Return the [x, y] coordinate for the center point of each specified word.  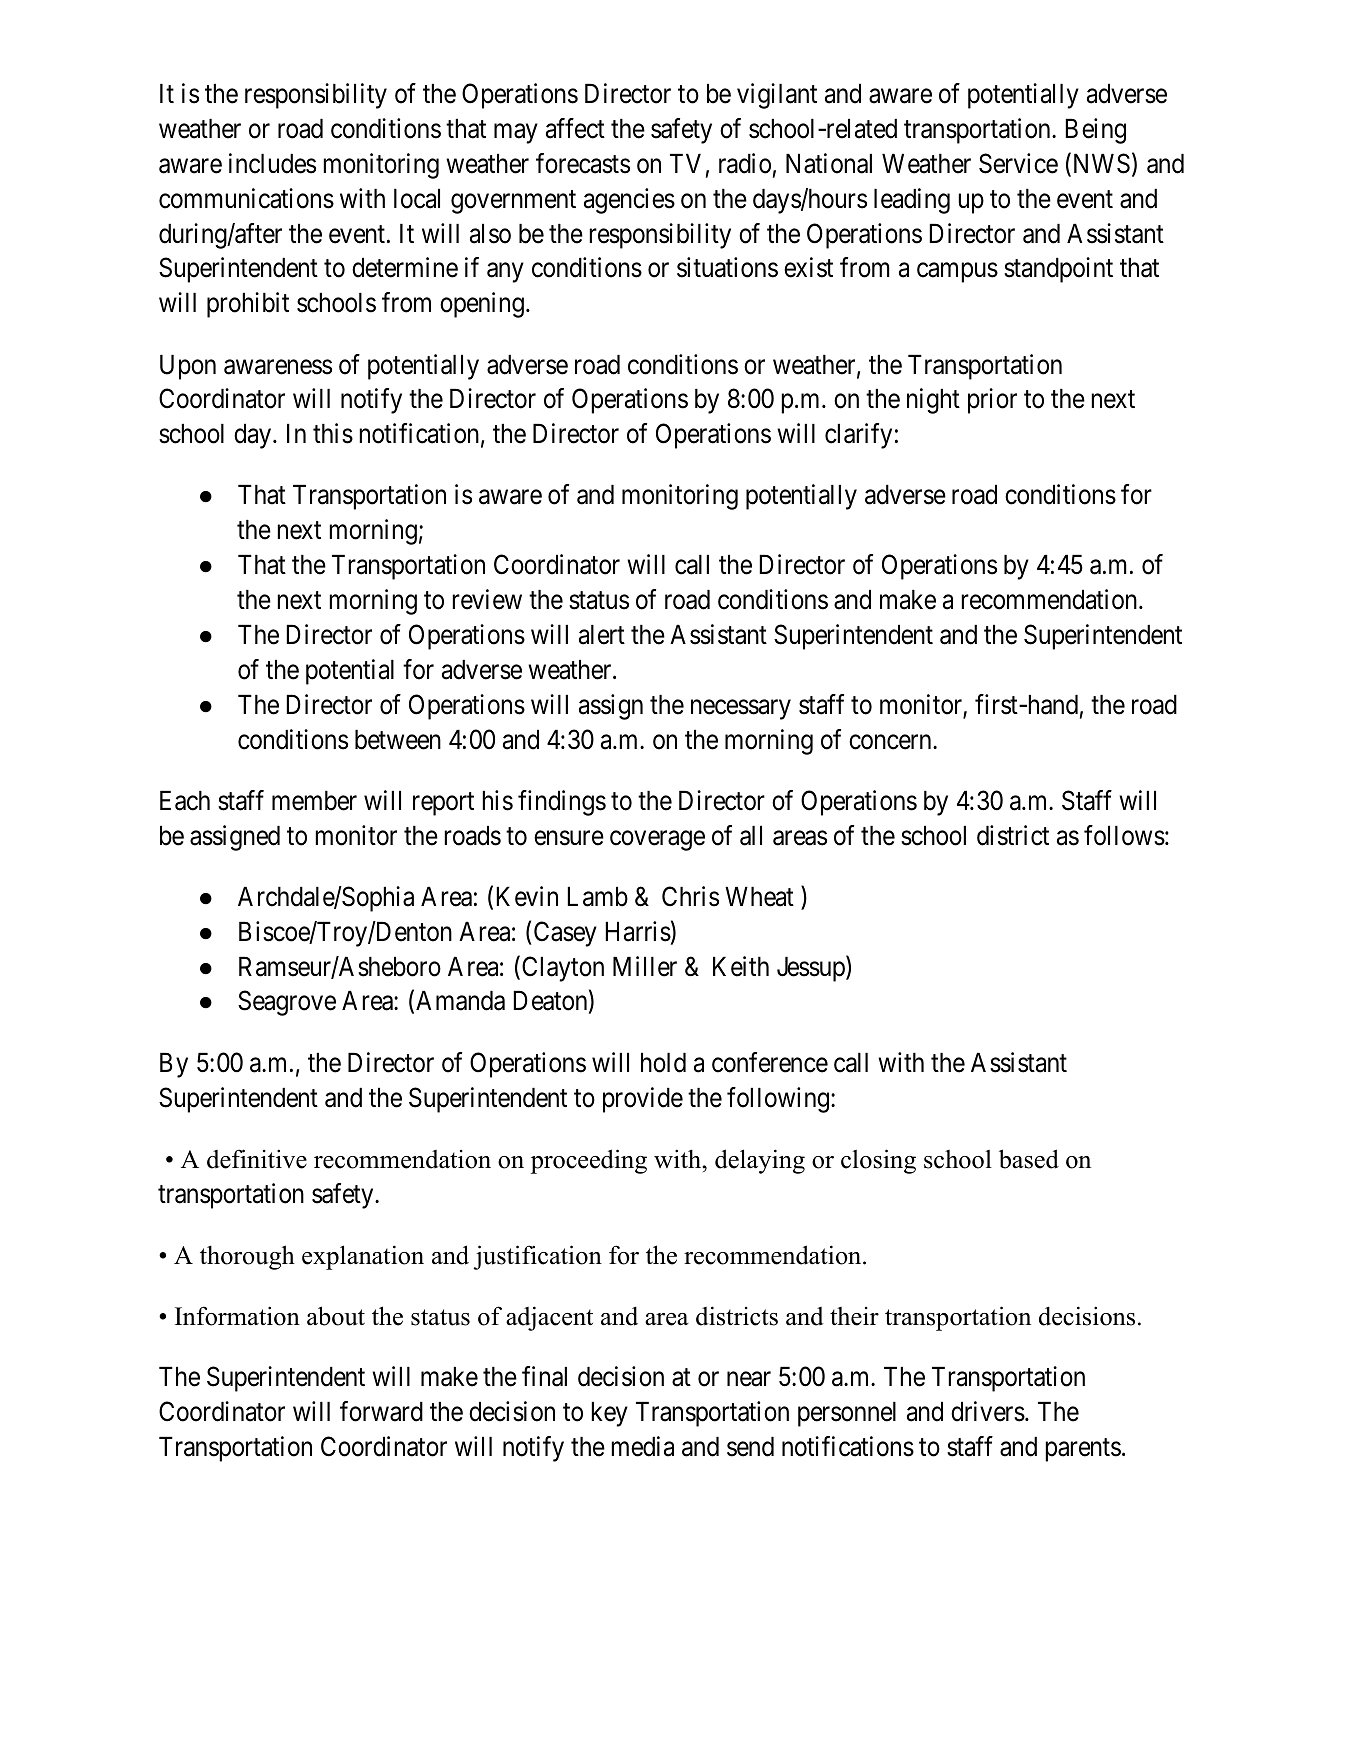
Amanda [460, 1001]
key [609, 1414]
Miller [645, 966]
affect [575, 128]
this [333, 433]
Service [1018, 163]
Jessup [812, 969]
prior [992, 401]
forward [381, 1411]
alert [602, 635]
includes [272, 163]
